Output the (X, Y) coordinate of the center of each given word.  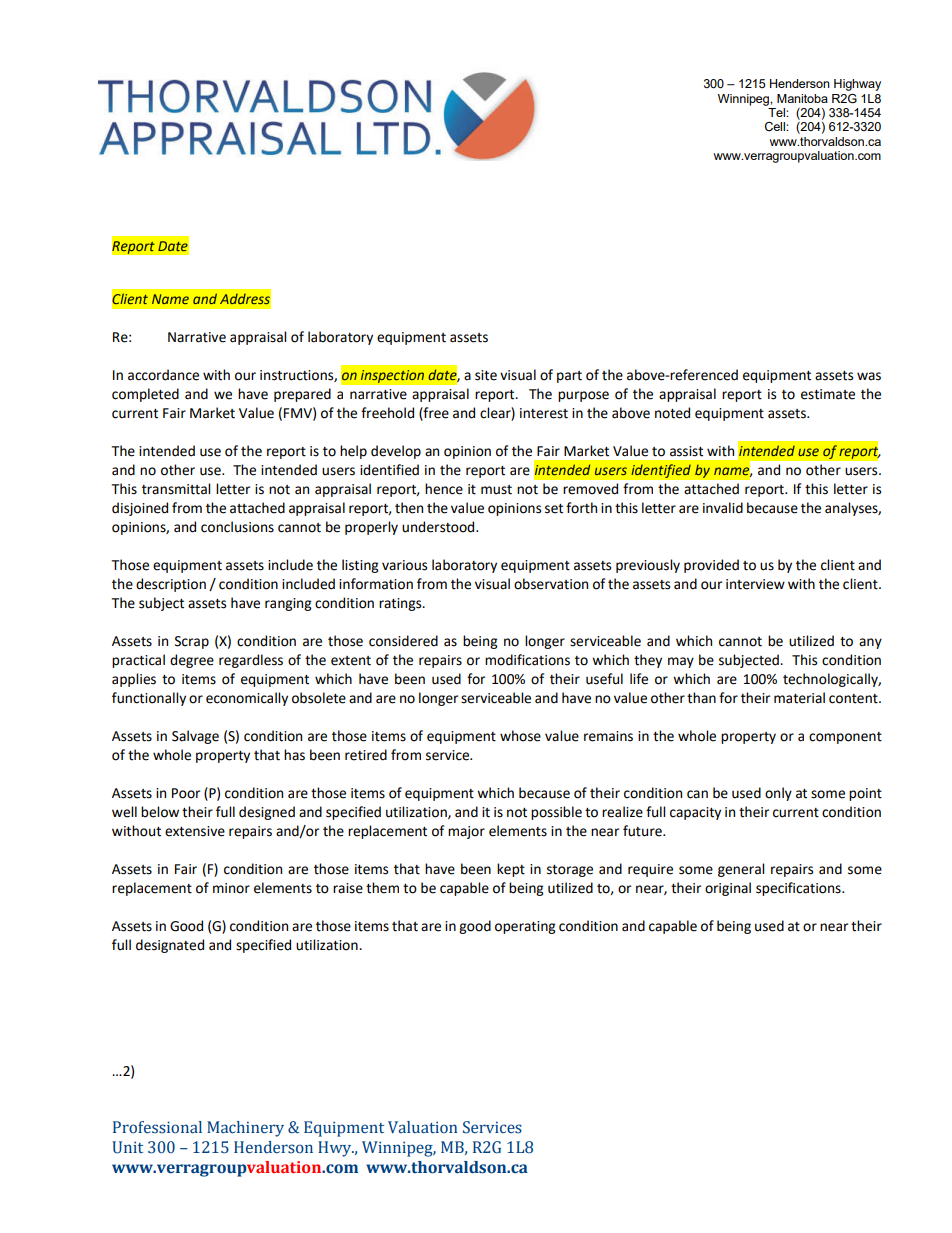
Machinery (245, 1129)
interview (755, 584)
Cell (776, 127)
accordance (163, 375)
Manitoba (802, 98)
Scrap (192, 642)
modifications (527, 660)
